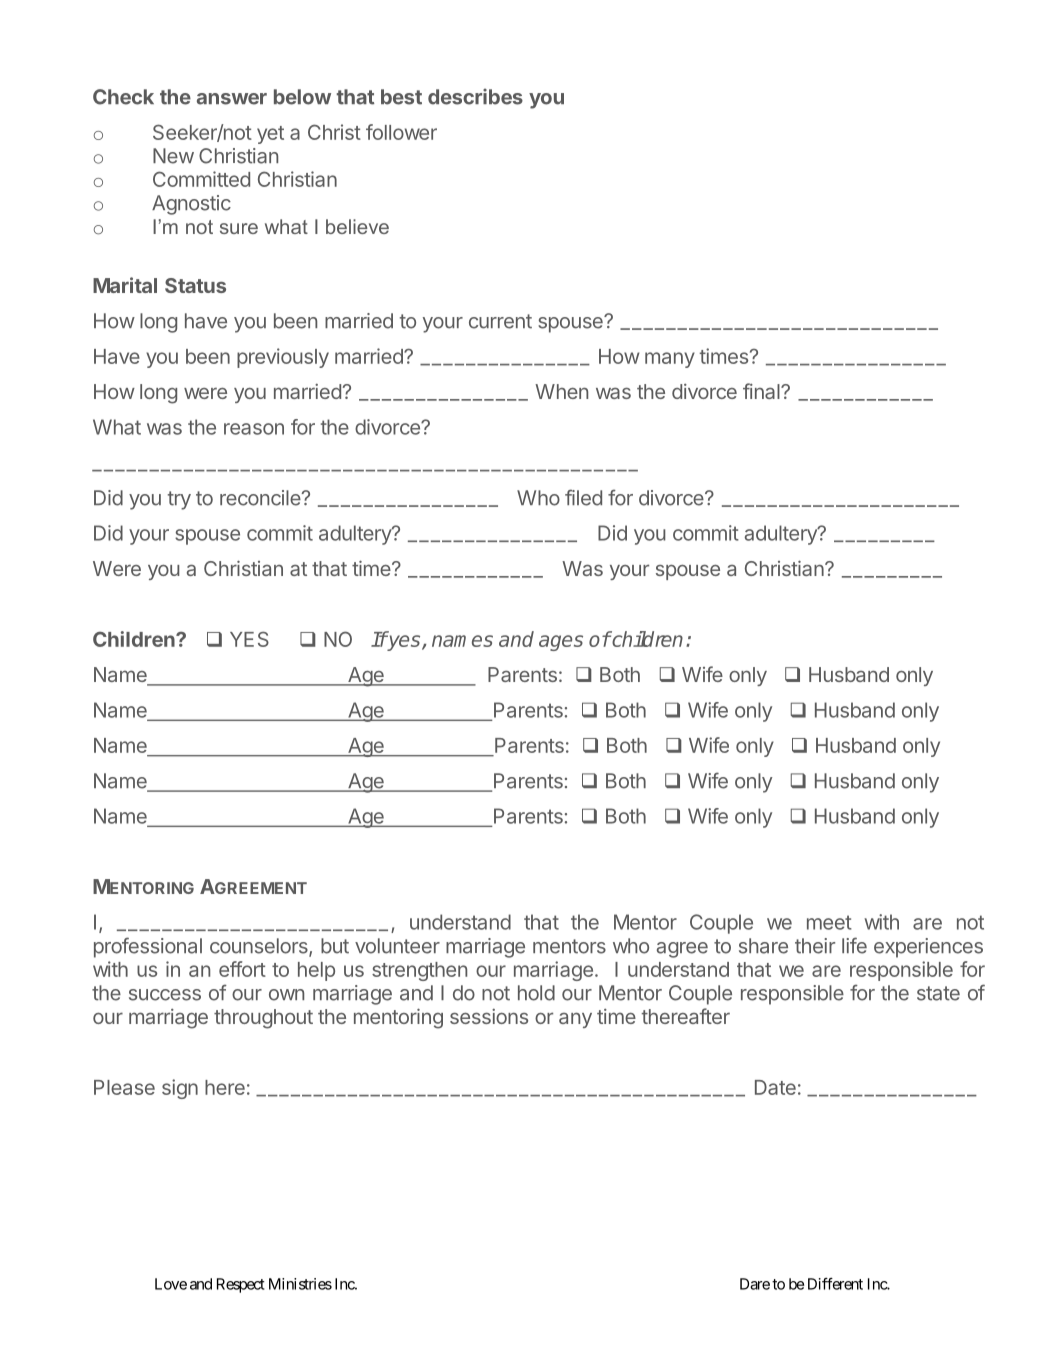 This screenshot has width=1046, height=1353. Describe the element at coordinates (775, 1087) in the screenshot. I see `Date` at that location.
